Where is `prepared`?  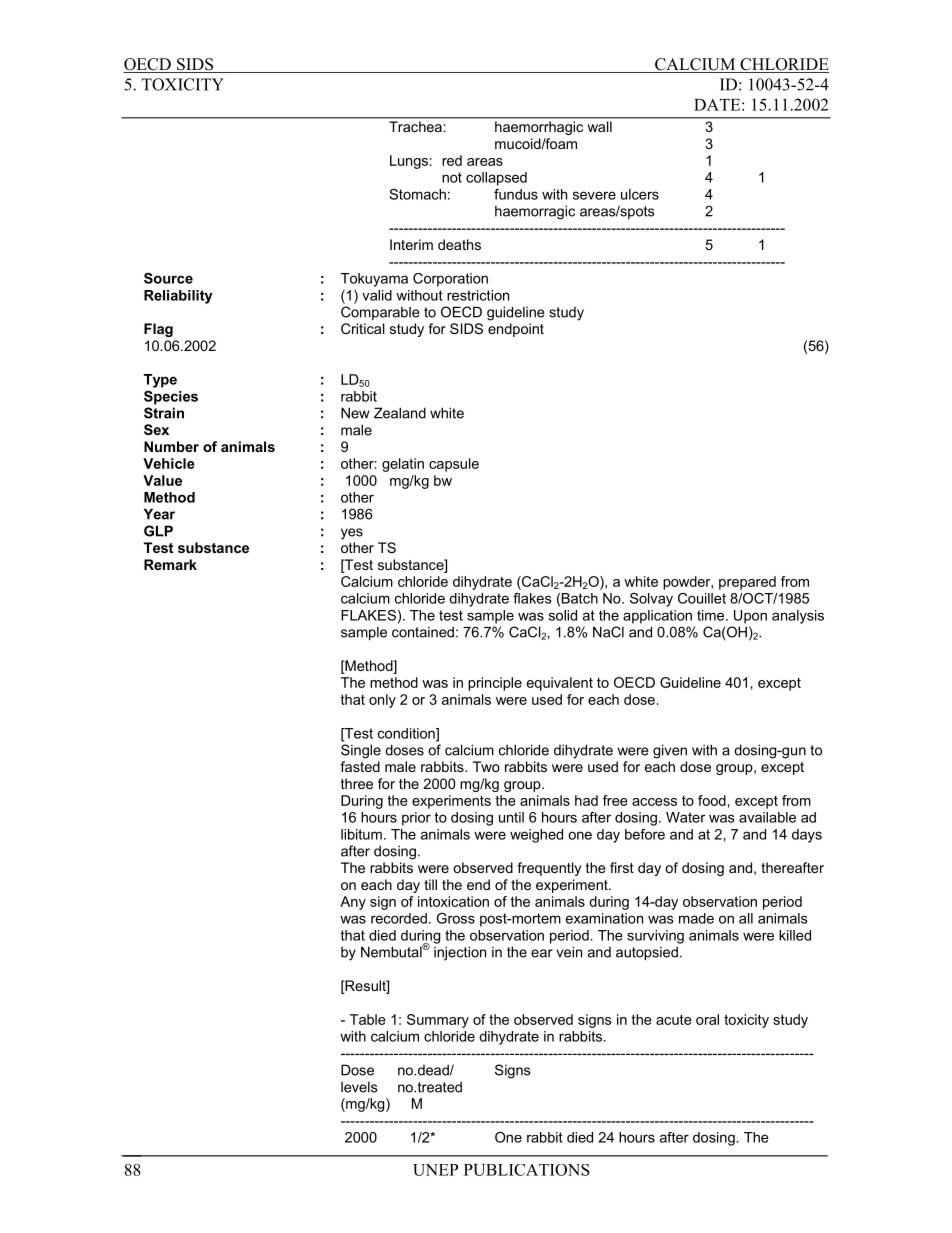 prepared is located at coordinates (747, 583).
